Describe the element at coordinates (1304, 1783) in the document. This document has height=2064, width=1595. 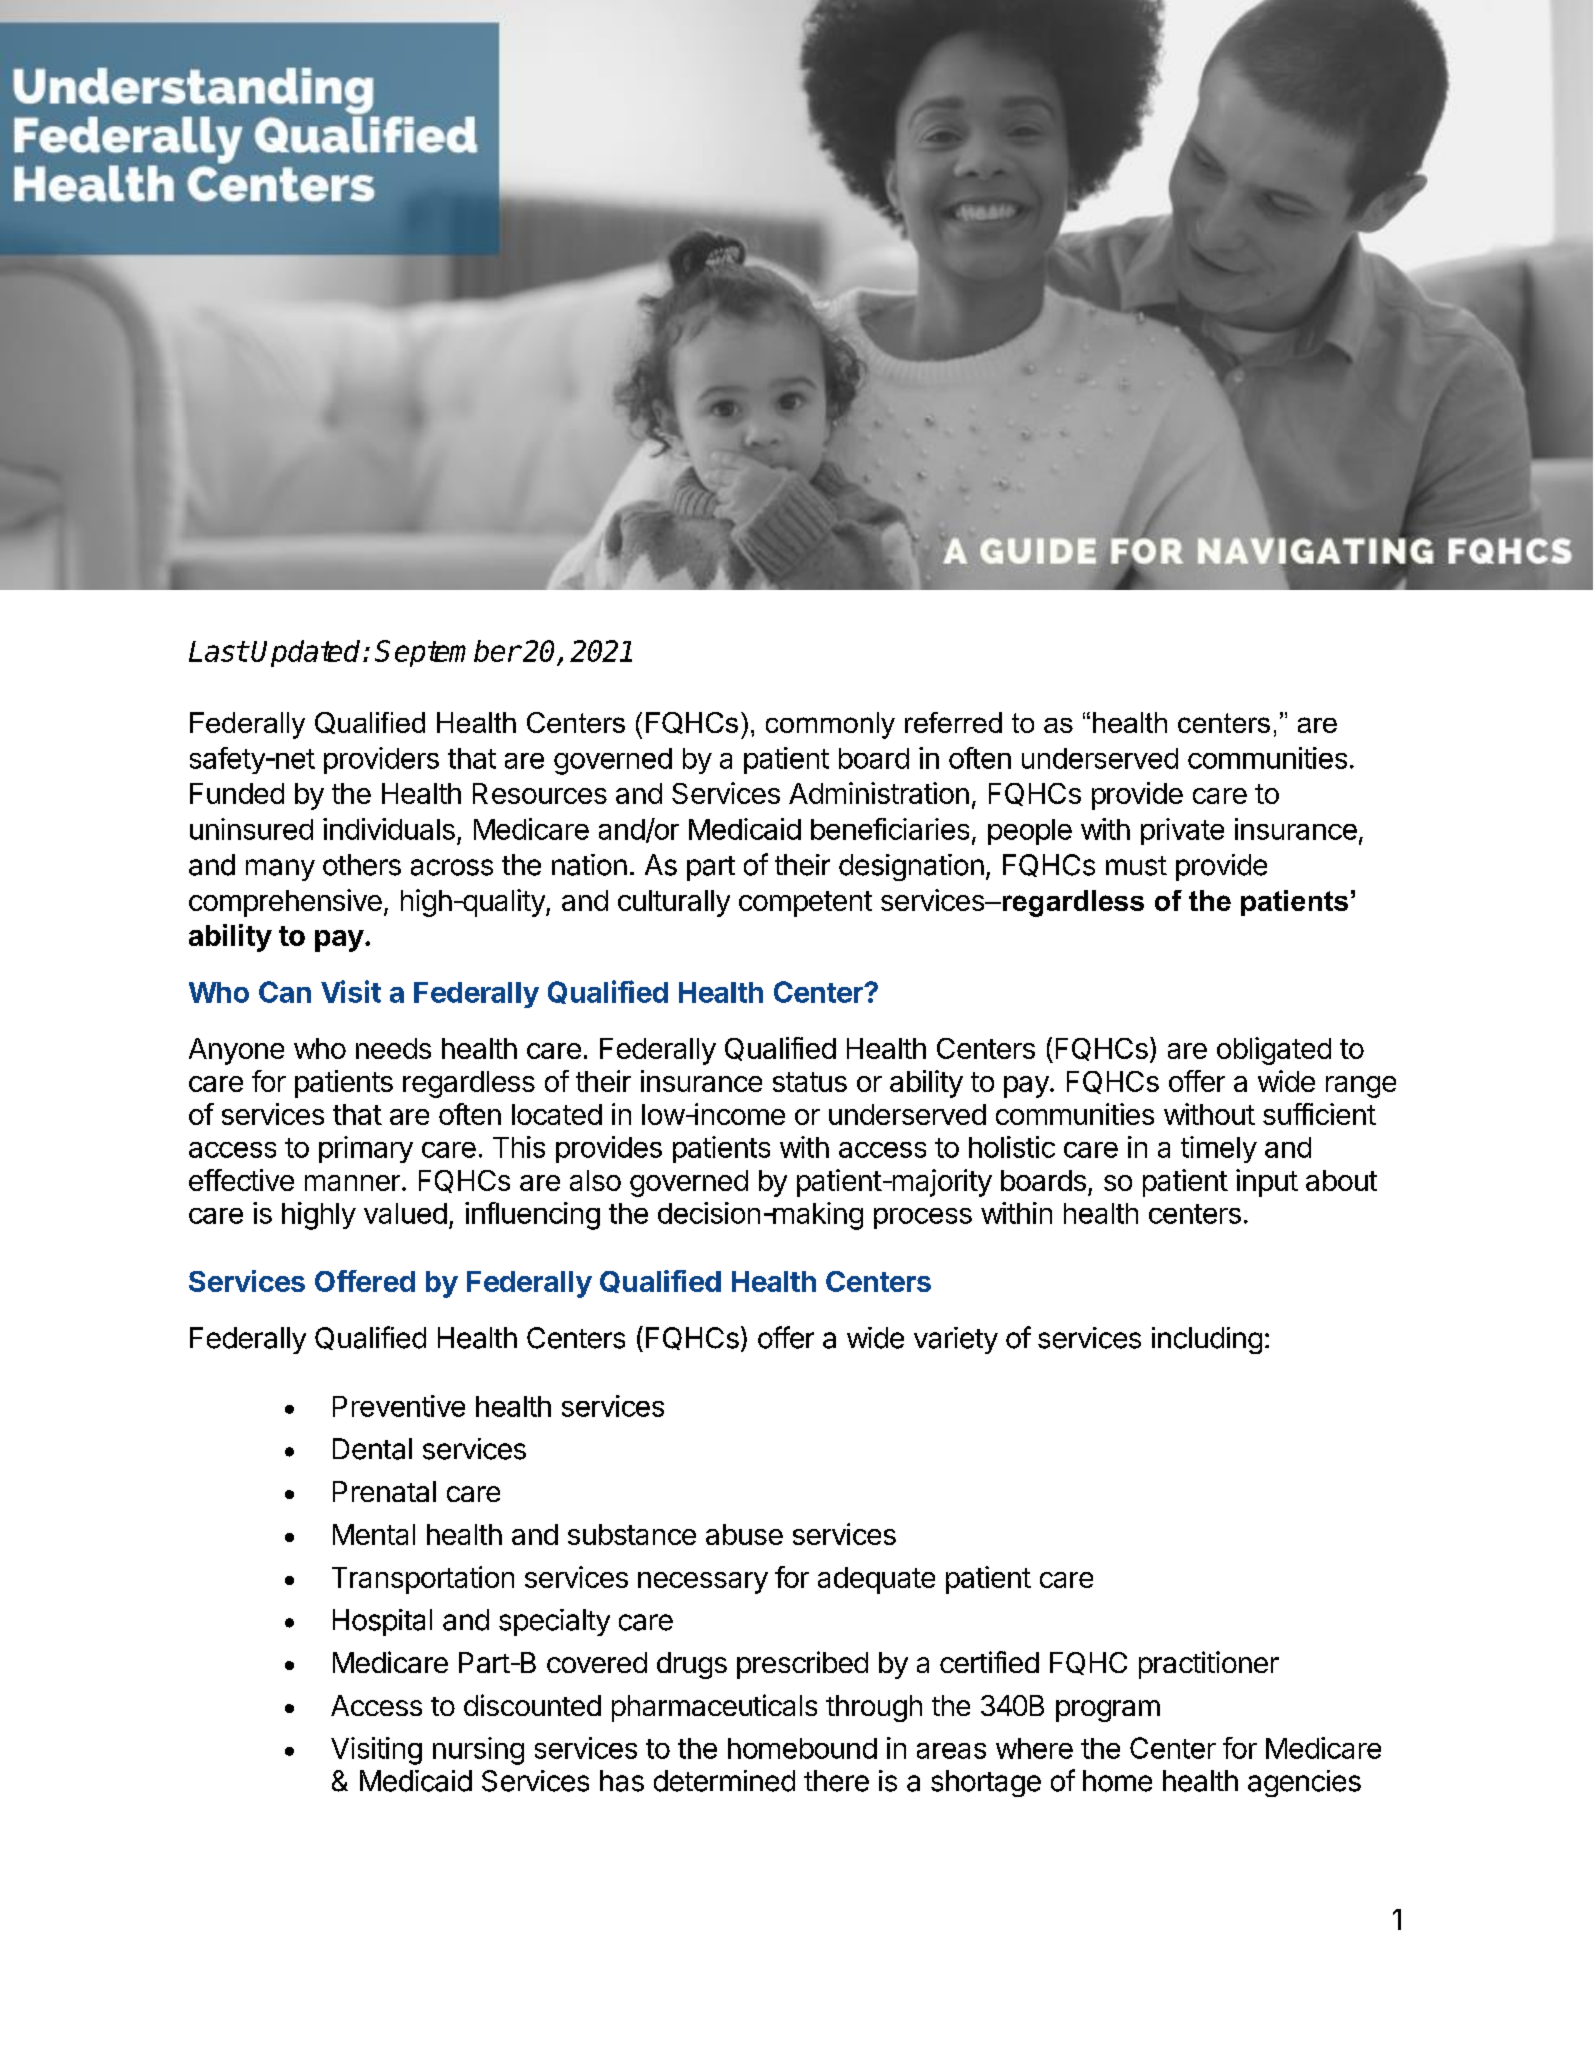
I see `agencies` at that location.
